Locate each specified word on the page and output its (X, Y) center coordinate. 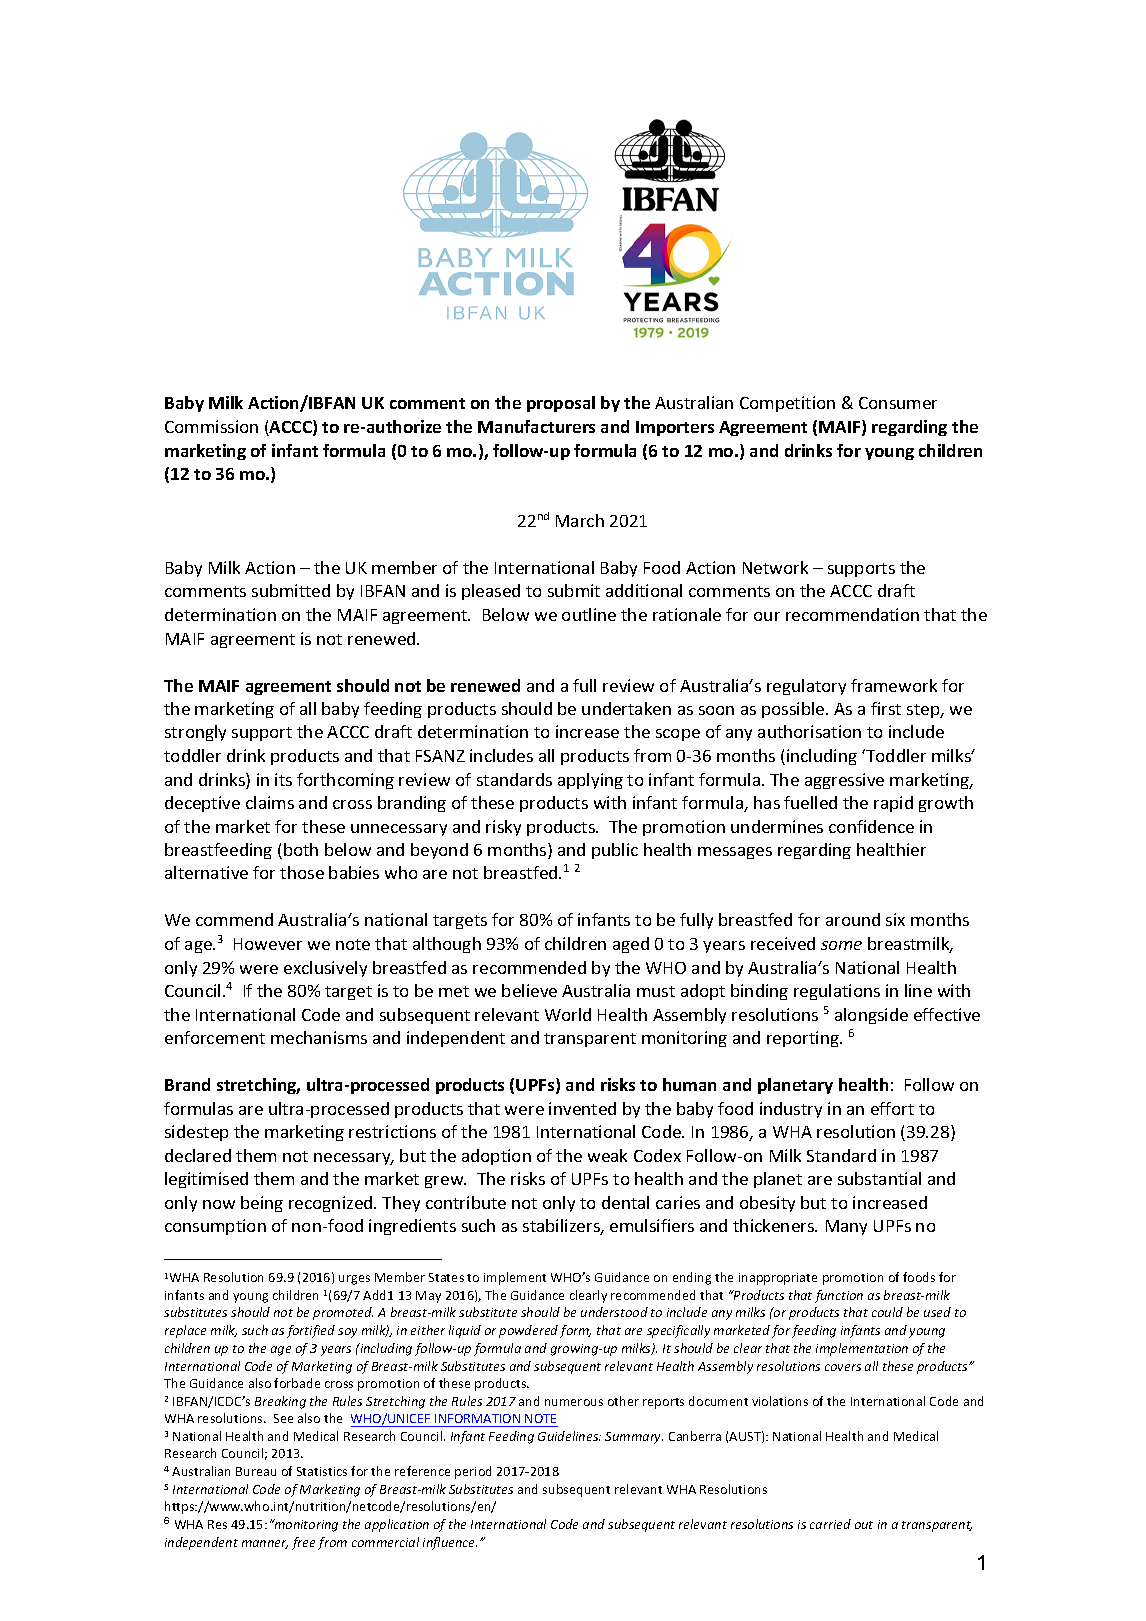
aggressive (844, 781)
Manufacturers (536, 426)
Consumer (898, 403)
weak (607, 1155)
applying (590, 781)
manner (265, 1544)
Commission (211, 426)
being (262, 1204)
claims (270, 802)
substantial (879, 1178)
